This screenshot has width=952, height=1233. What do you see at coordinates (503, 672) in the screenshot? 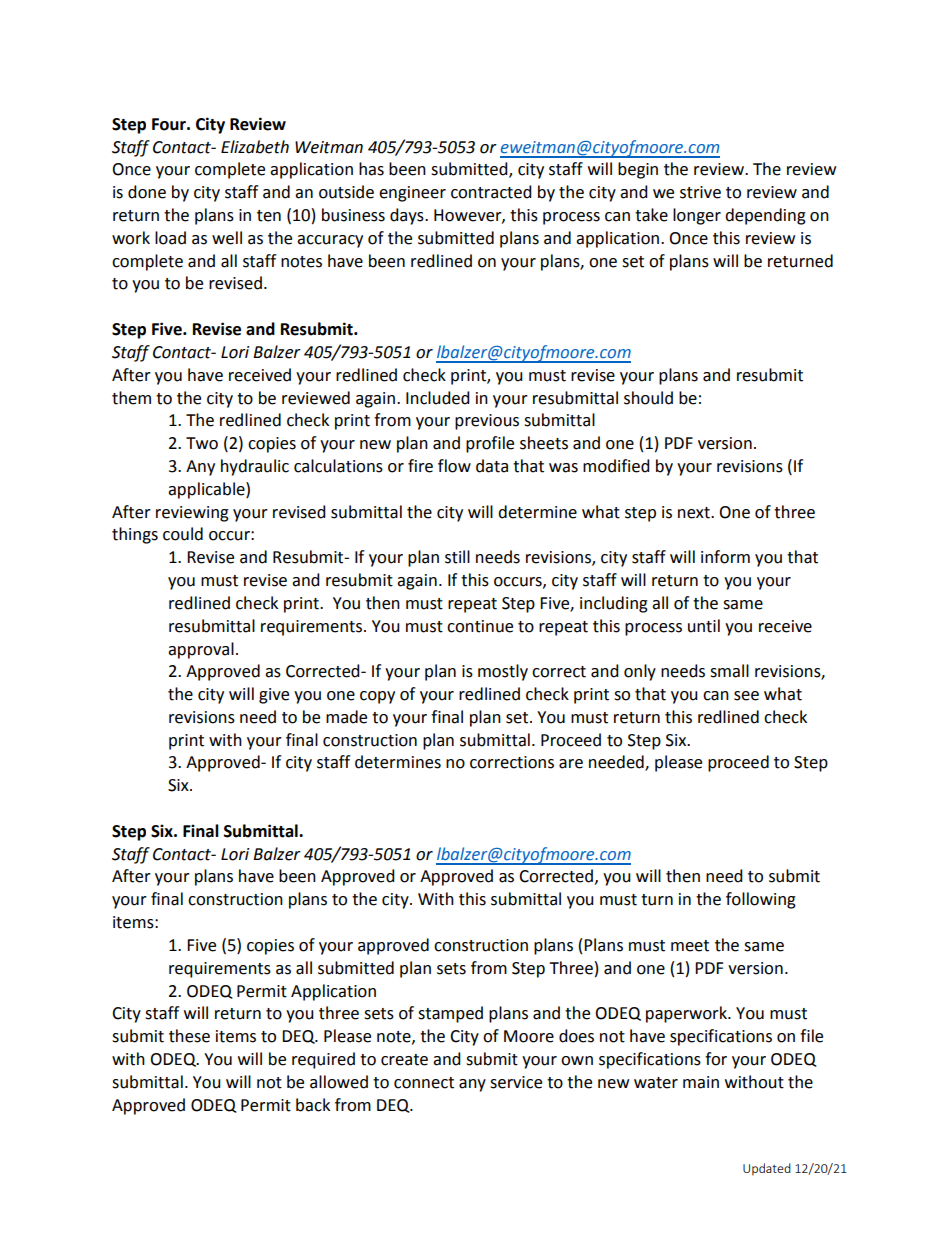
I see `mostly` at bounding box center [503, 672].
